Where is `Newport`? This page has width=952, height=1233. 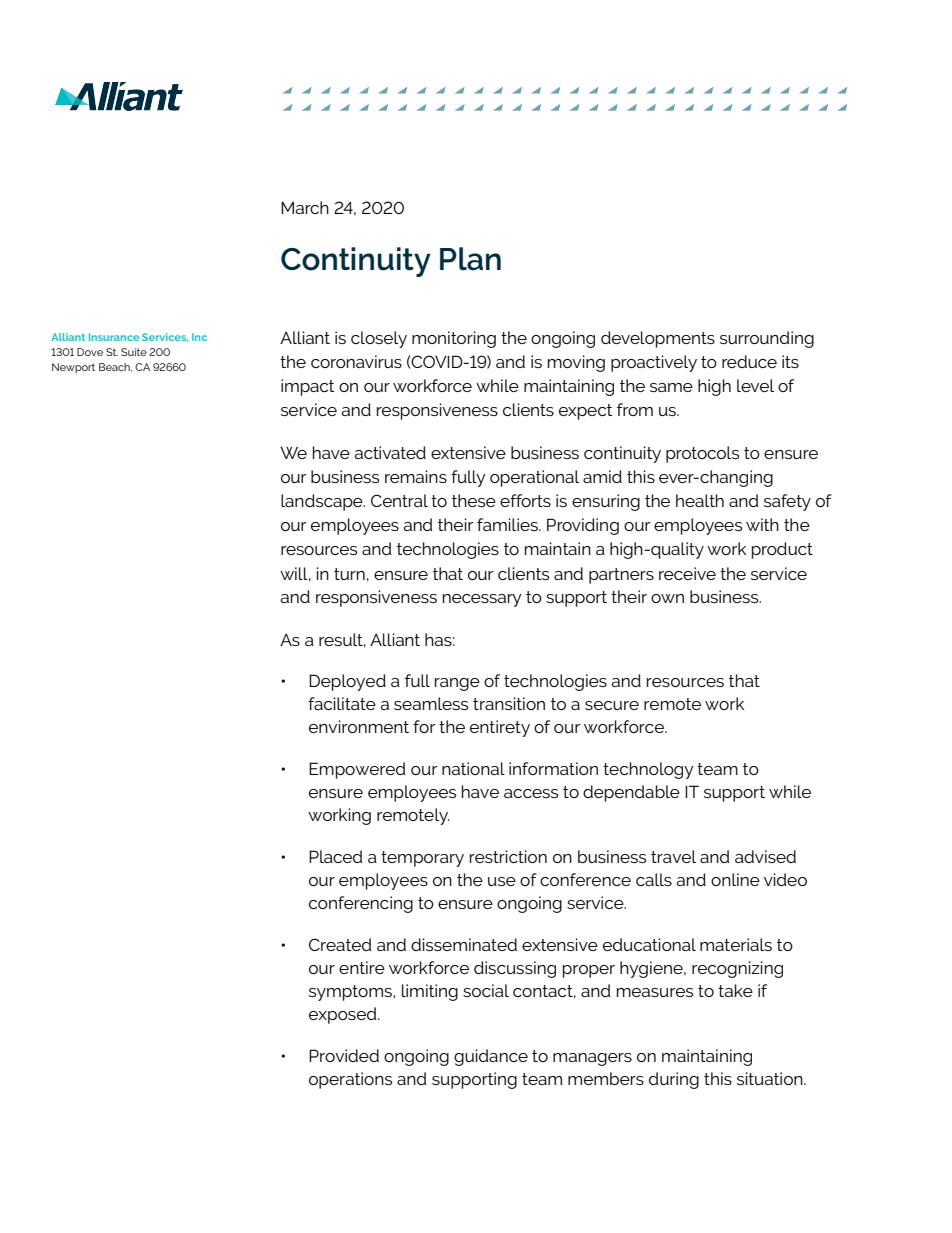
Newport is located at coordinates (73, 368).
